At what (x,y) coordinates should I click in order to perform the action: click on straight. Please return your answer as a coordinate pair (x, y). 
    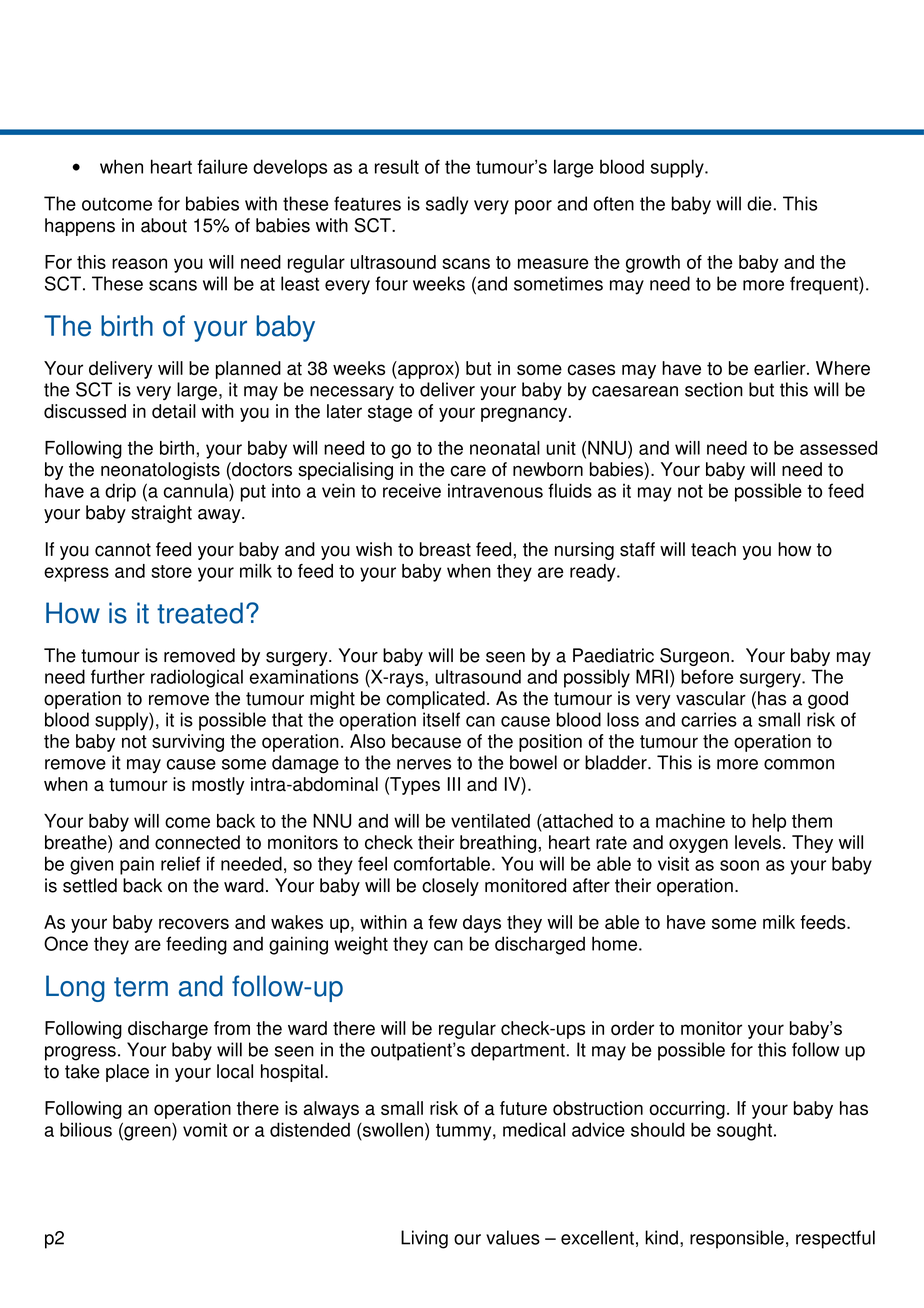
    Looking at the image, I should click on (161, 514).
